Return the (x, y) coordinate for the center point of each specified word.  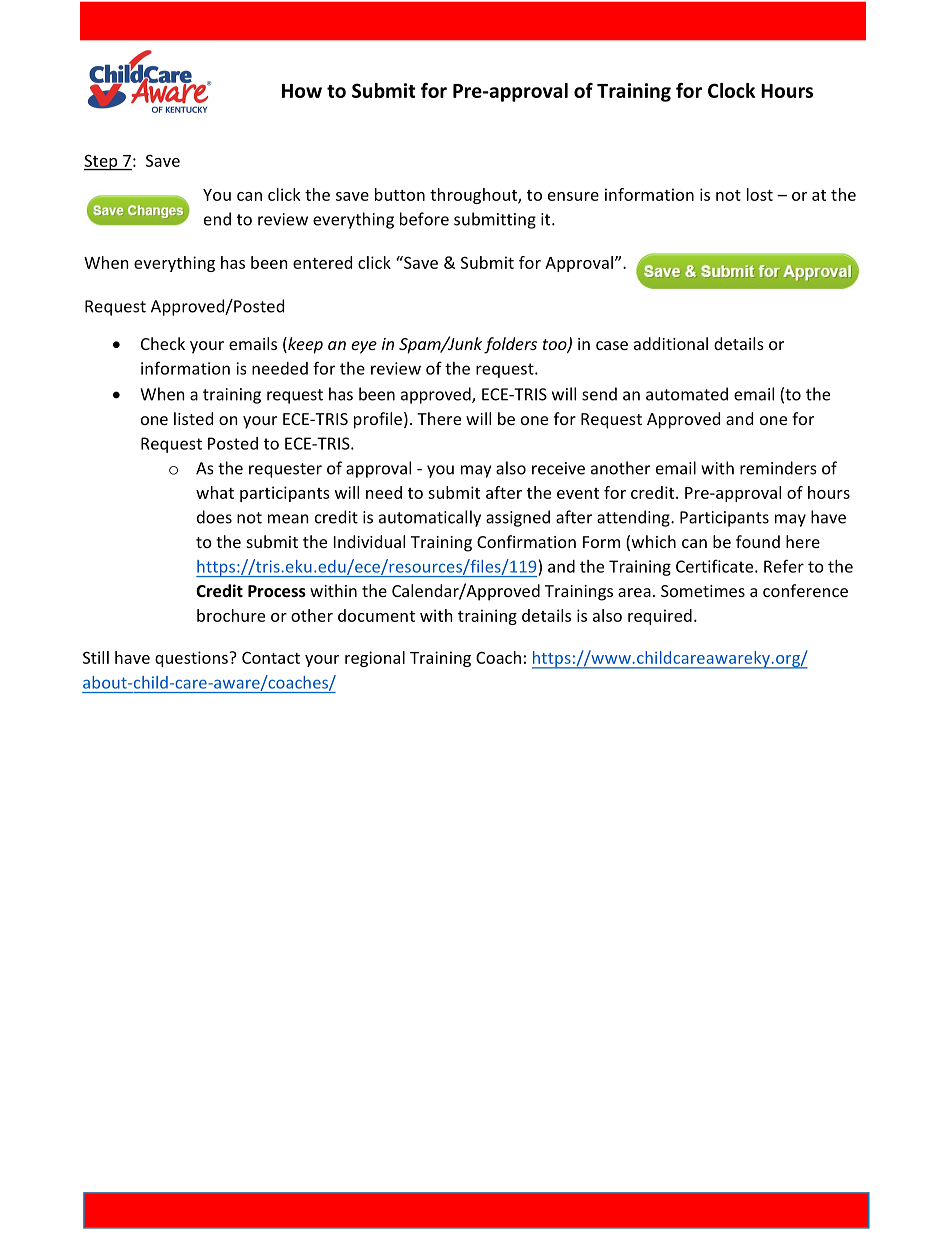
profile (378, 420)
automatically (430, 518)
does (214, 517)
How (302, 91)
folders (510, 345)
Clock (731, 90)
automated (687, 394)
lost (760, 194)
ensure (573, 196)
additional (671, 343)
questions (192, 659)
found (758, 541)
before (424, 219)
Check (163, 343)
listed (193, 418)
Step (102, 162)
